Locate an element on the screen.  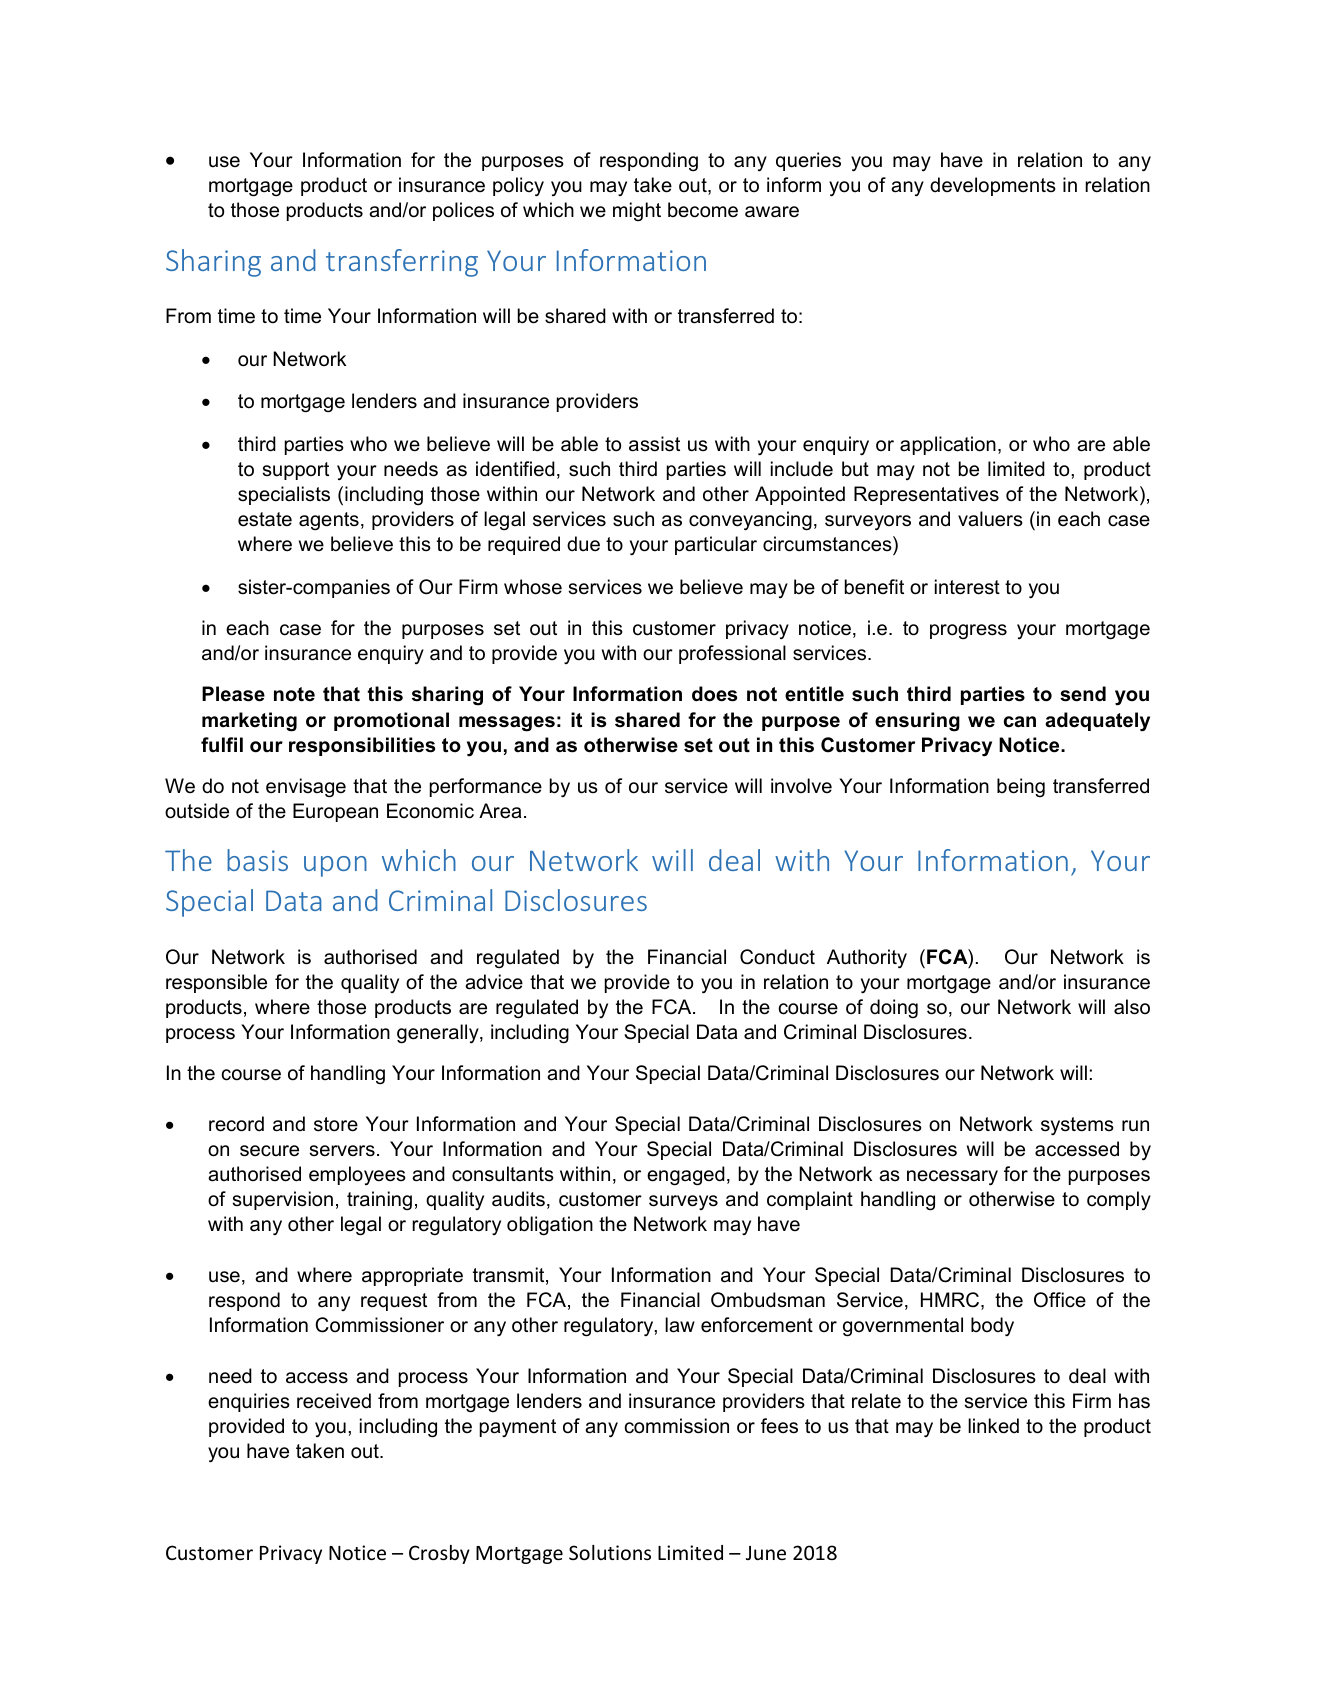
Solutions is located at coordinates (610, 1552).
